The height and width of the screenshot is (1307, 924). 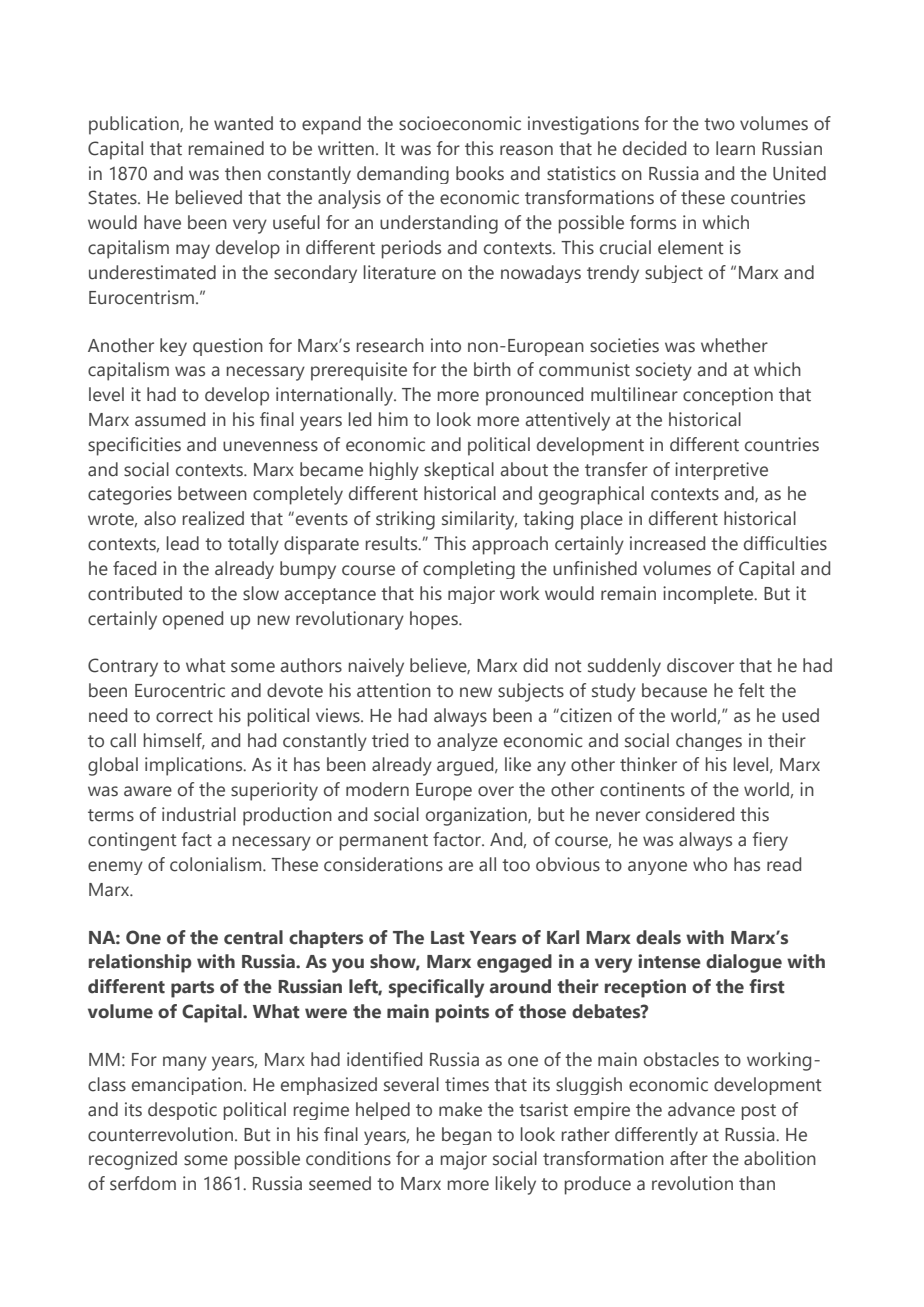 What do you see at coordinates (689, 1158) in the screenshot?
I see `after` at bounding box center [689, 1158].
